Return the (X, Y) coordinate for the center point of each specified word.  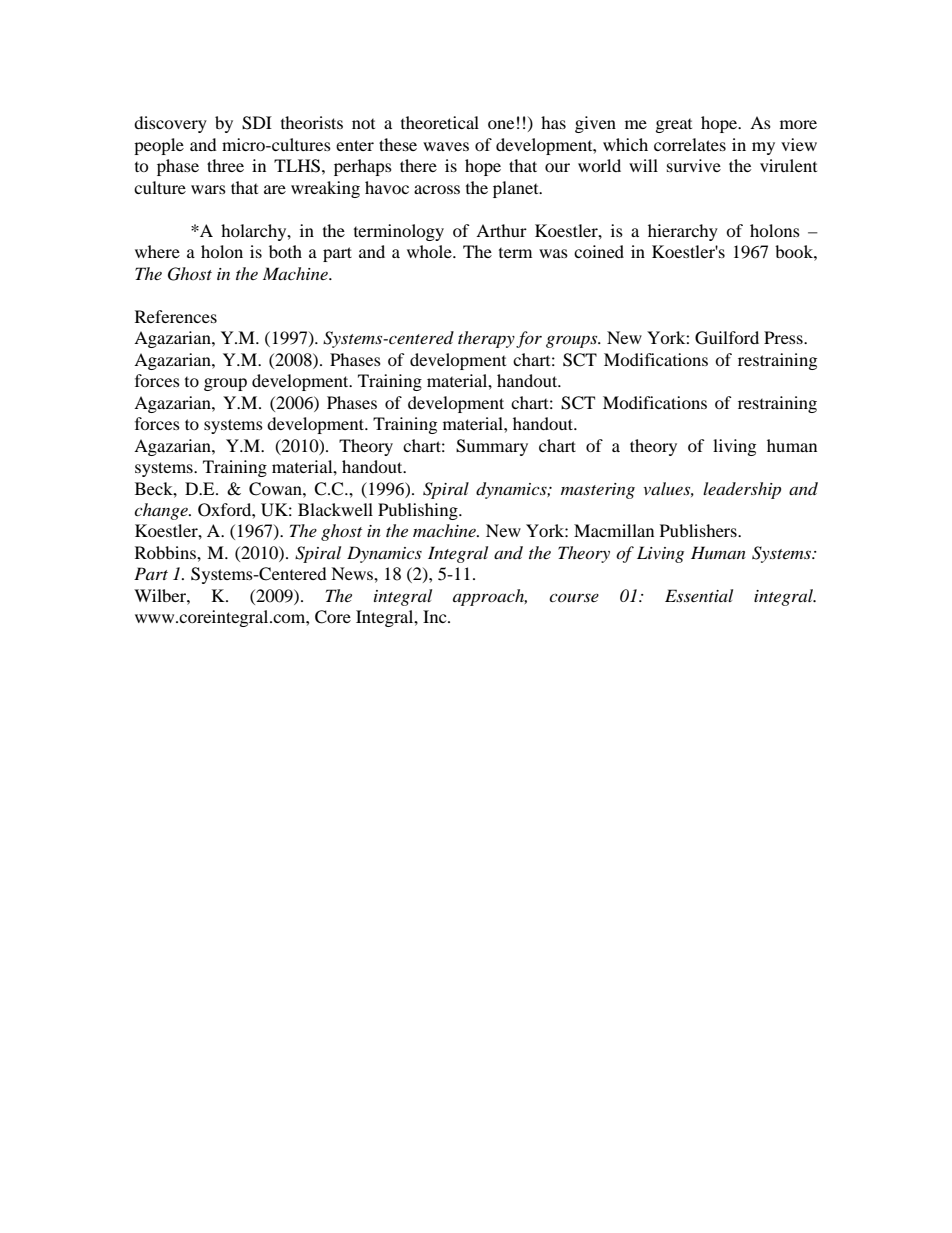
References (176, 316)
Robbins (166, 552)
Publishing (419, 511)
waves (446, 146)
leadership (742, 490)
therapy (486, 339)
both (285, 251)
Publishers (699, 530)
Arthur (501, 230)
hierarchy (683, 232)
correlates (690, 144)
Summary (492, 447)
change (162, 511)
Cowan (276, 489)
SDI (257, 123)
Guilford (727, 338)
